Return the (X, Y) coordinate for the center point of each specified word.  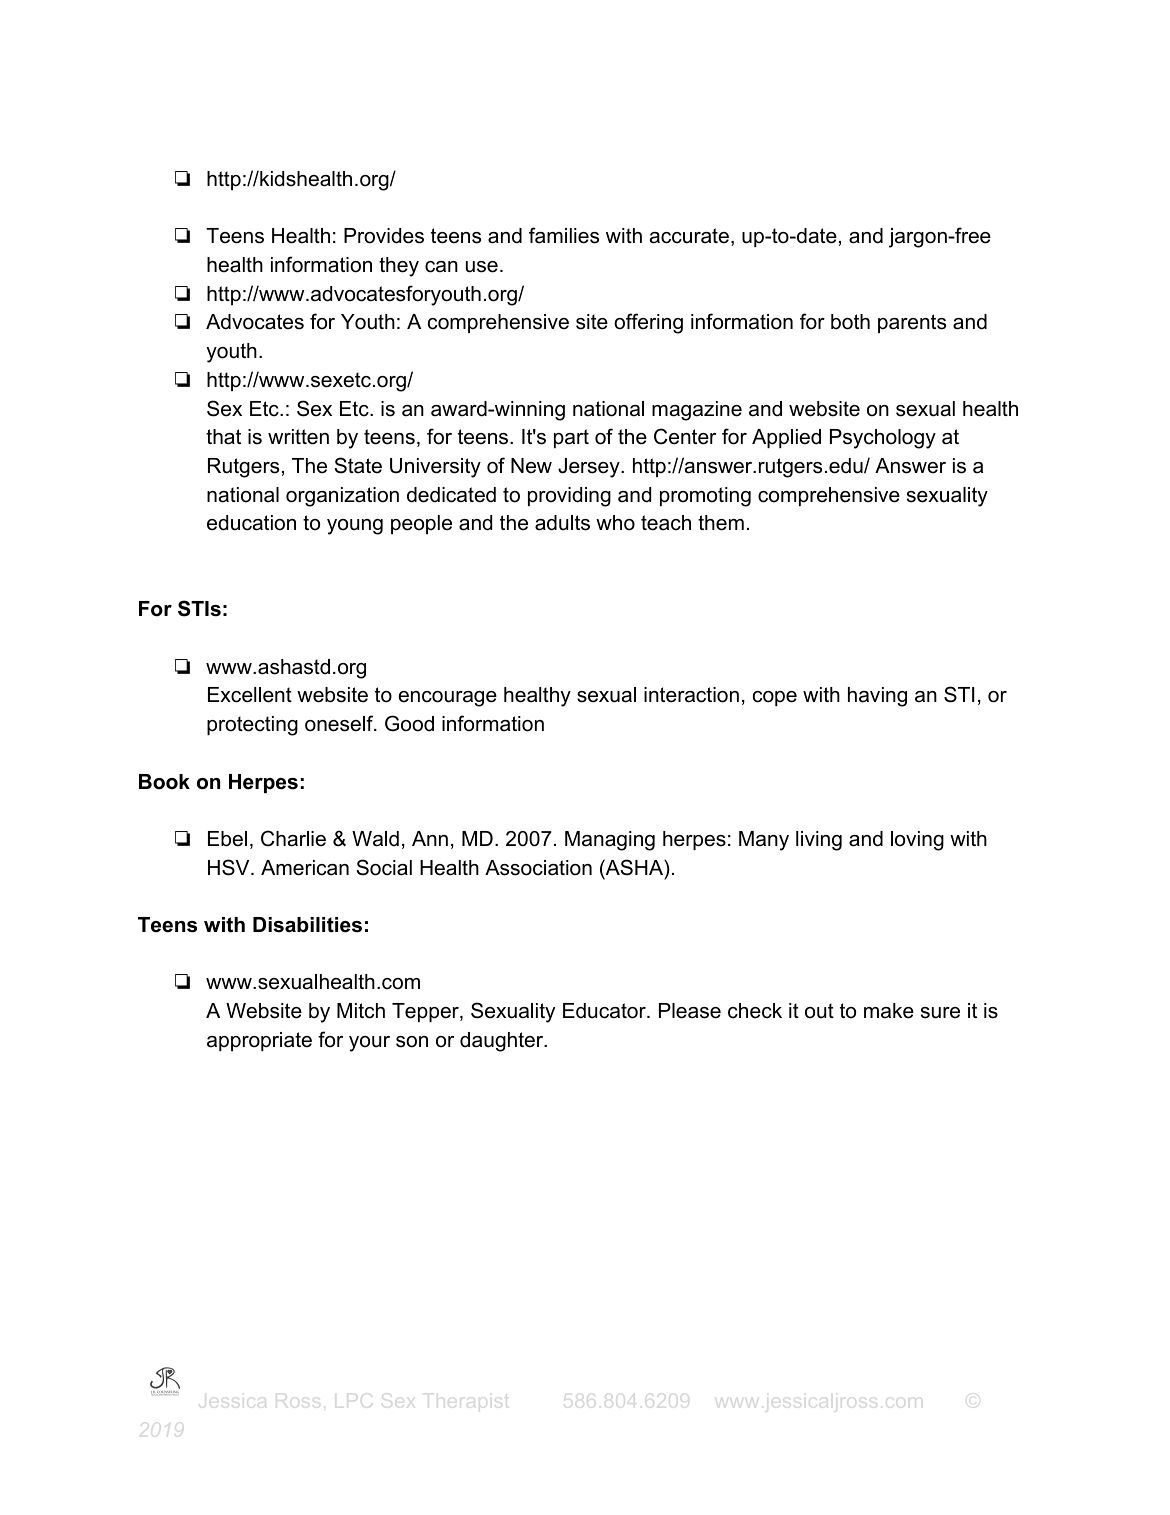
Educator (605, 1011)
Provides (384, 236)
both (850, 322)
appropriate (259, 1041)
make (889, 1011)
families (564, 235)
